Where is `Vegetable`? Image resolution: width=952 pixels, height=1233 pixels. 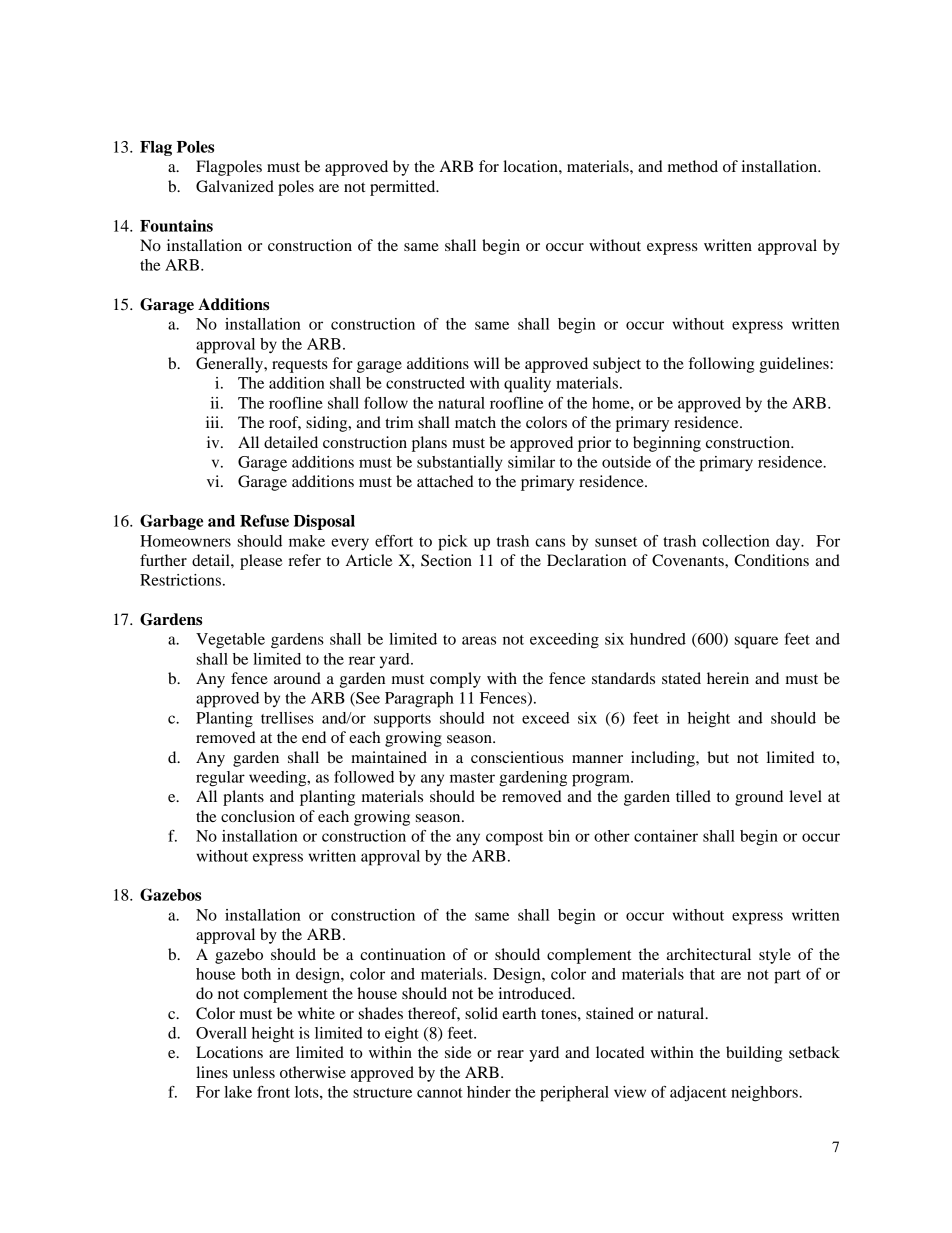
Vegetable is located at coordinates (230, 641).
